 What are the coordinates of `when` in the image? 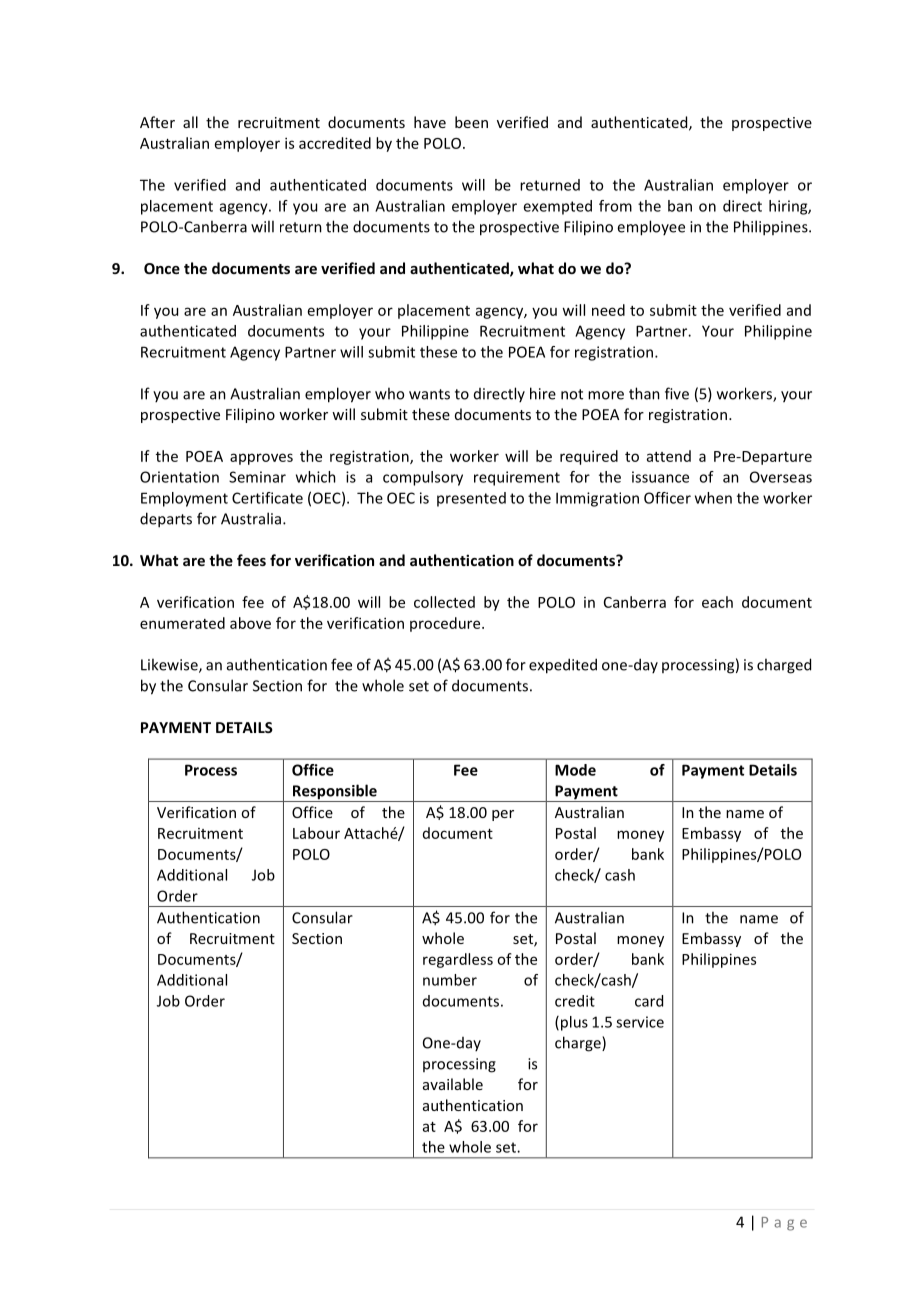 It's located at (713, 498).
